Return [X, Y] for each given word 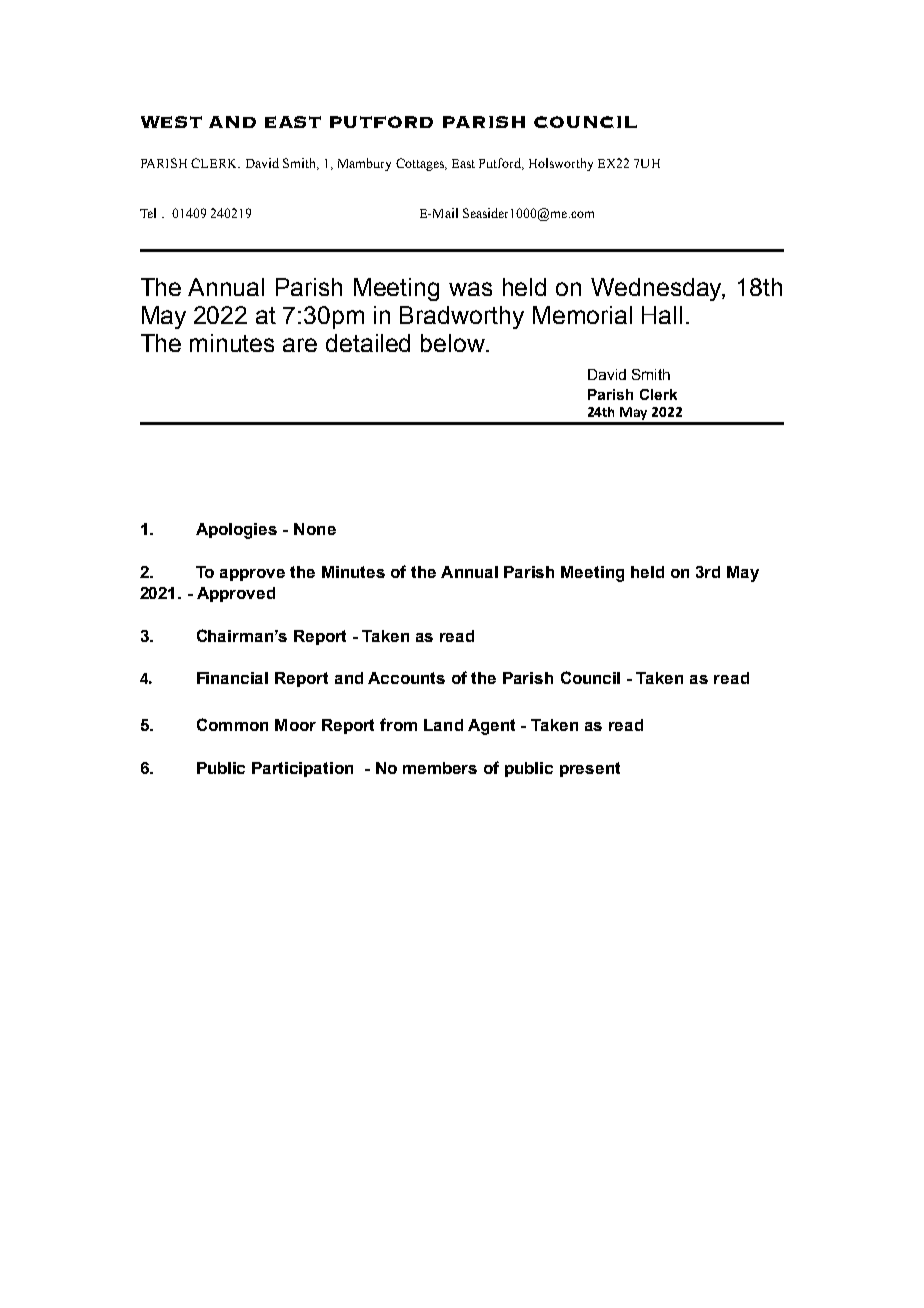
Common [232, 724]
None [315, 529]
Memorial [582, 315]
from [398, 724]
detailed [368, 343]
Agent [491, 727]
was [470, 289]
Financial [232, 678]
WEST [171, 122]
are [300, 345]
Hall [662, 315]
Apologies [236, 531]
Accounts [406, 678]
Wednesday [658, 289]
